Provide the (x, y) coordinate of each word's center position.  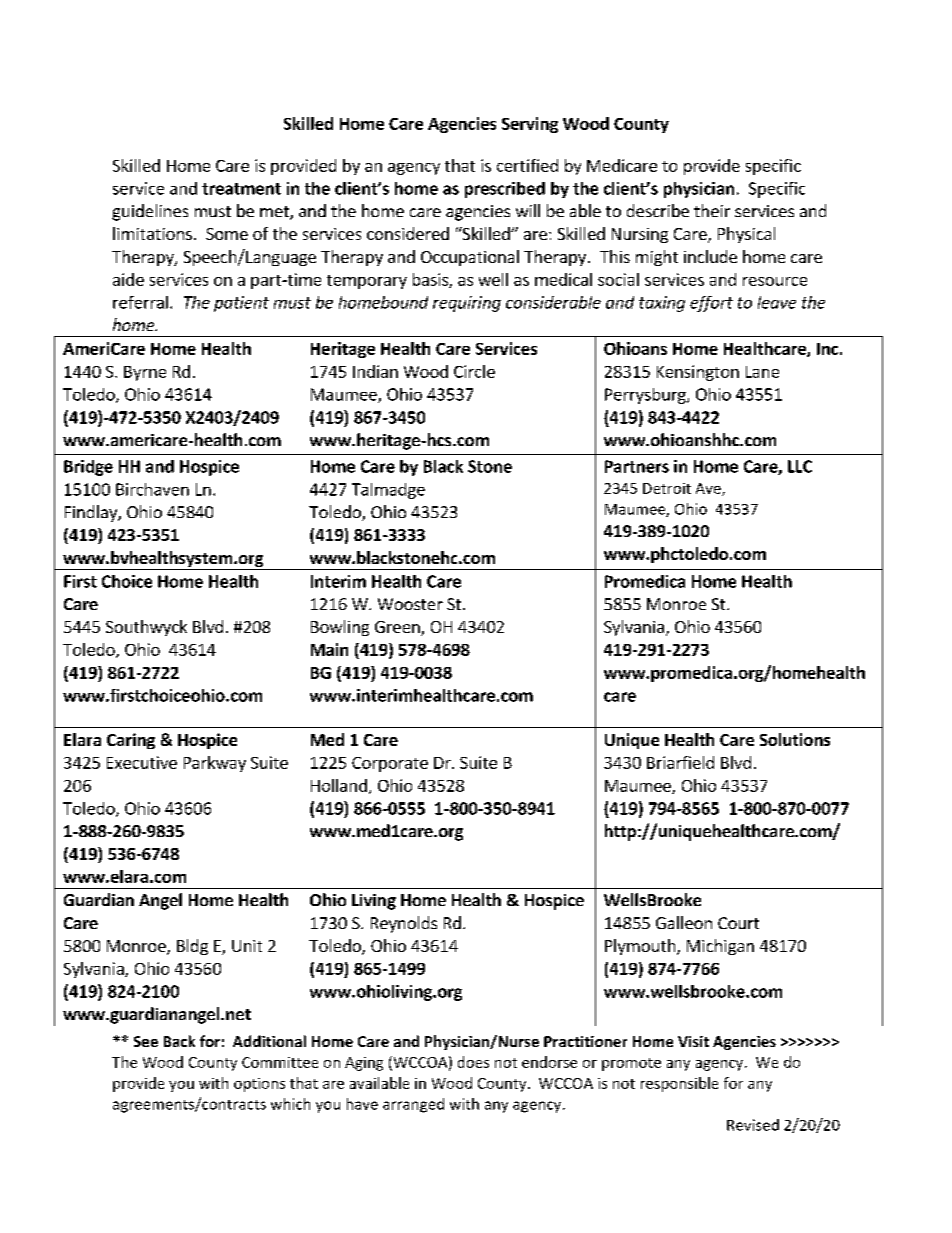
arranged (413, 1105)
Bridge (88, 468)
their (712, 210)
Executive (142, 762)
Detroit (667, 488)
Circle (474, 371)
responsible (679, 1084)
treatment (241, 189)
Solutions (795, 739)
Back (179, 1041)
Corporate (390, 764)
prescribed (505, 190)
